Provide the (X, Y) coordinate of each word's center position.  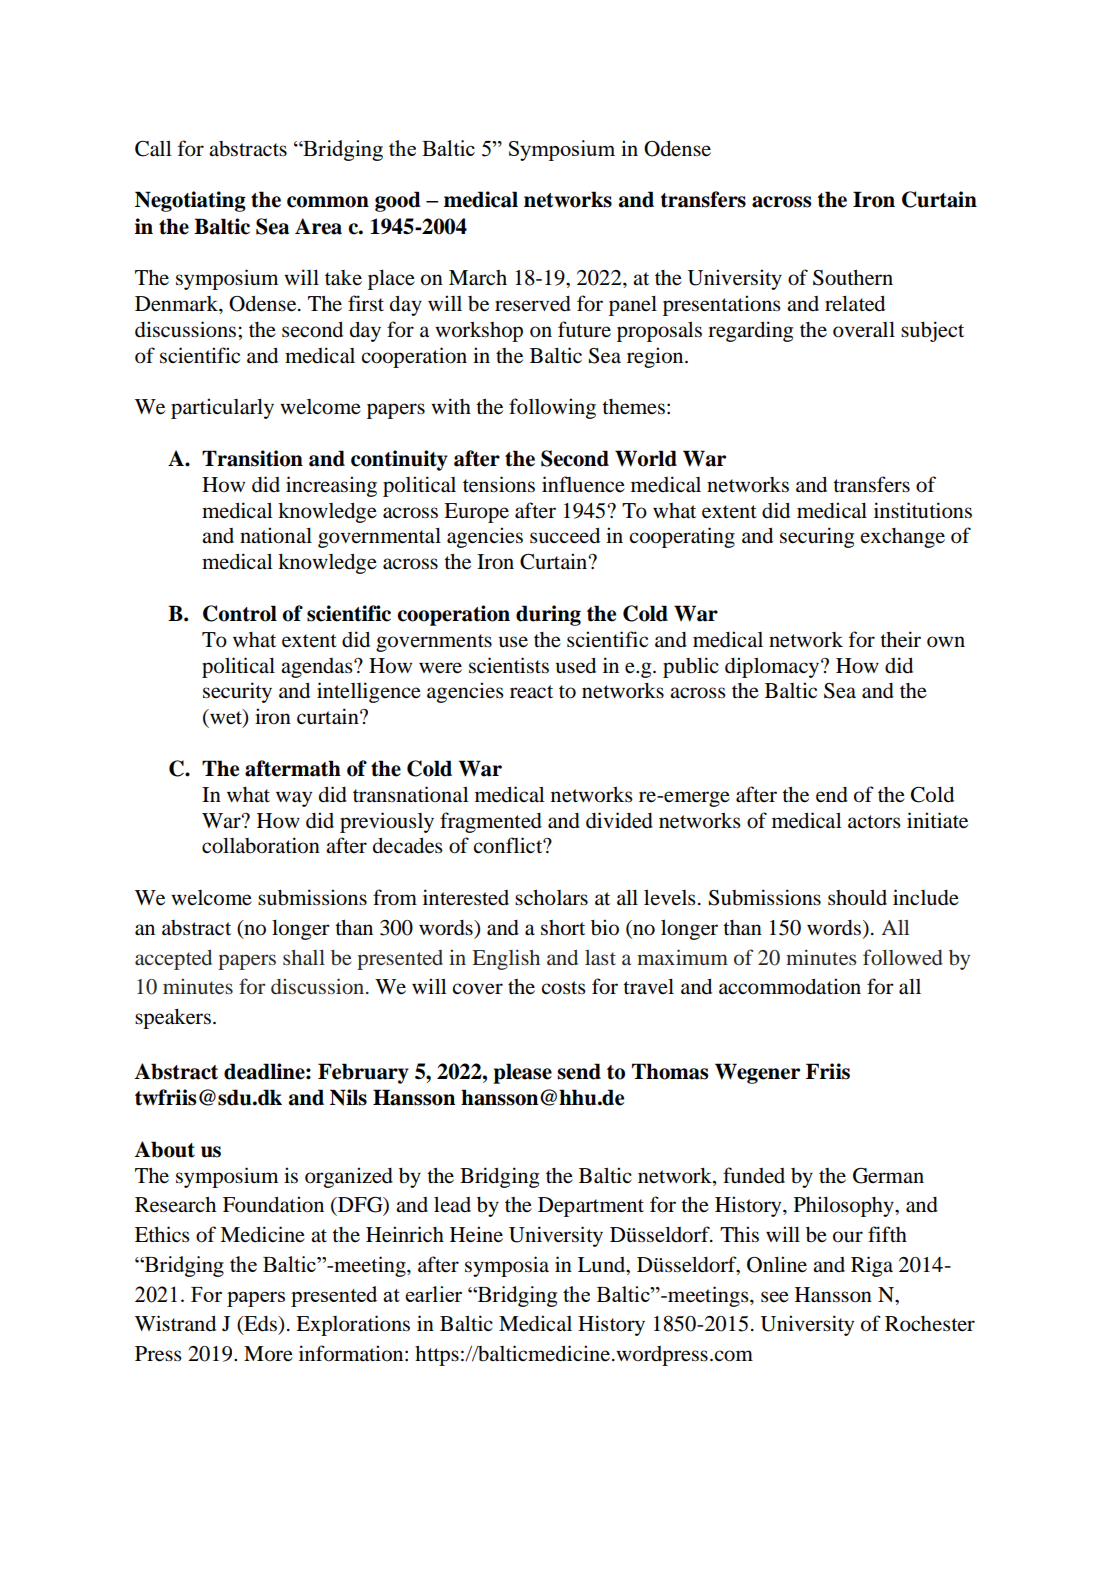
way (294, 799)
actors (874, 822)
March (478, 278)
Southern (853, 278)
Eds (260, 1325)
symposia (507, 1266)
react (531, 692)
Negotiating (190, 201)
